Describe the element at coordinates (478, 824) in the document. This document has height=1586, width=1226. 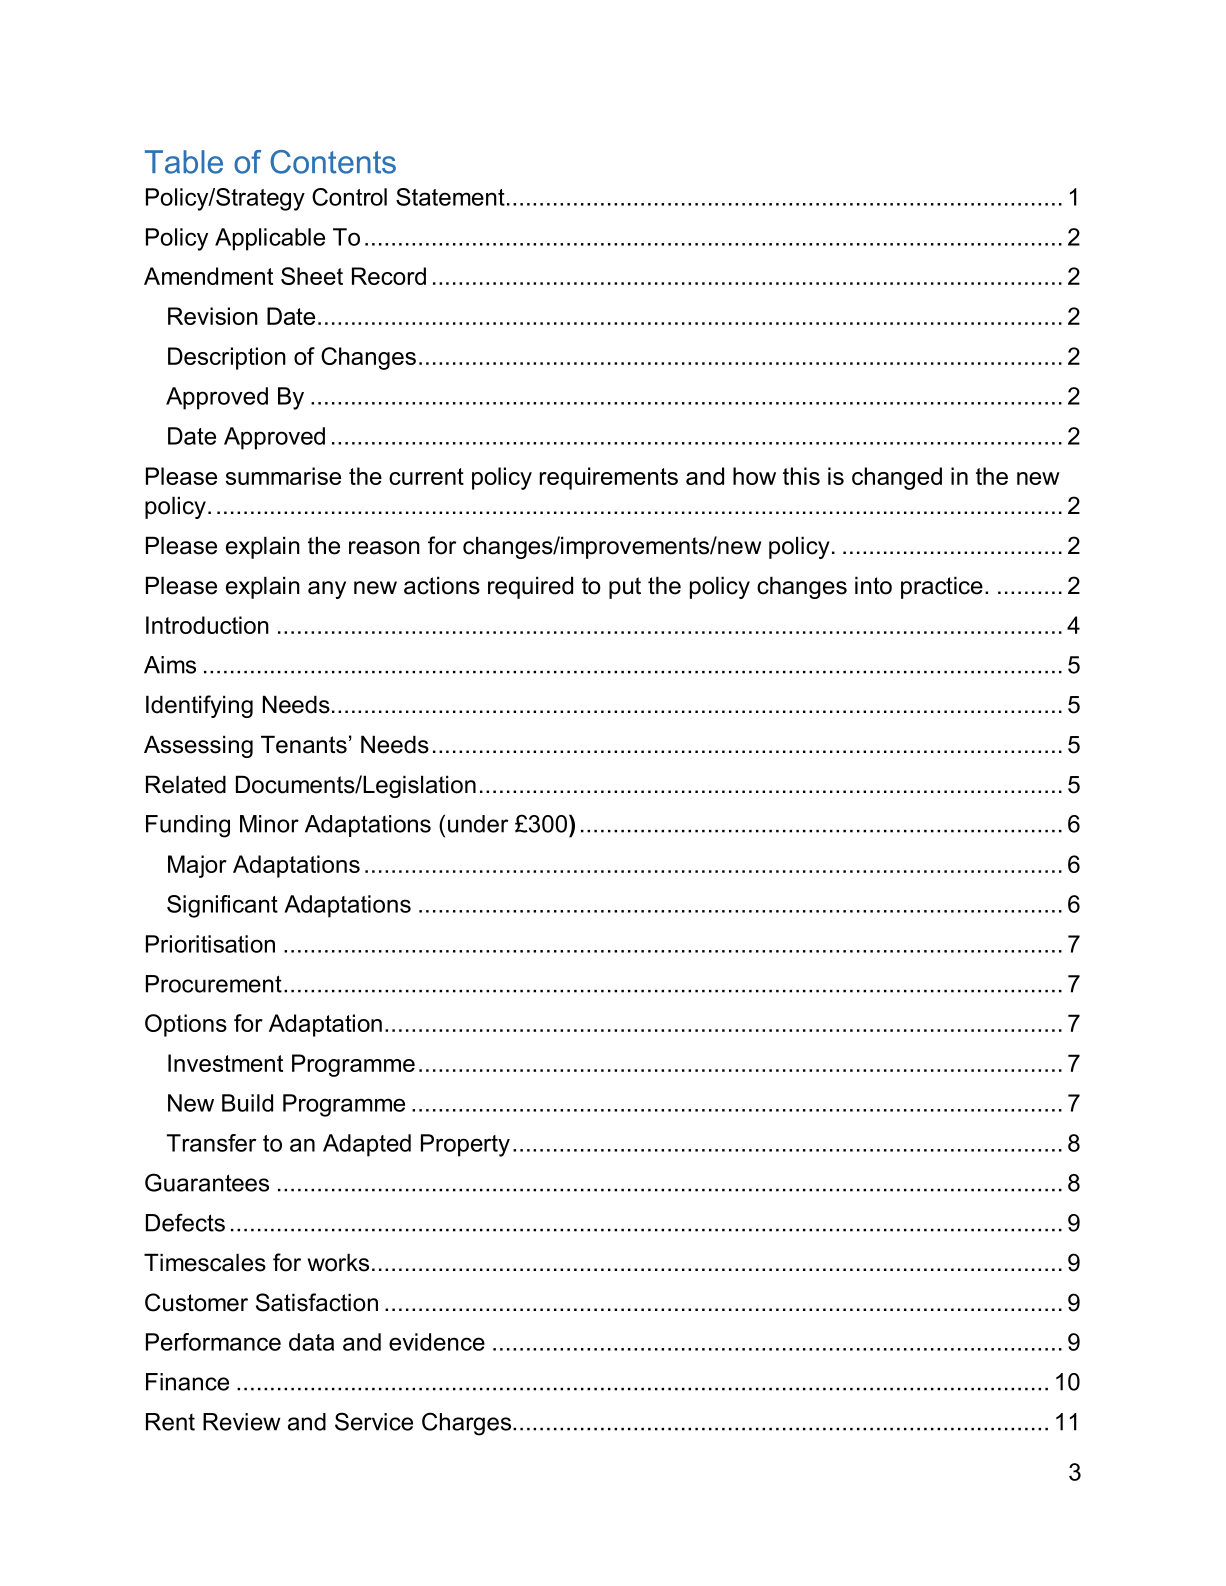
I see `under` at that location.
